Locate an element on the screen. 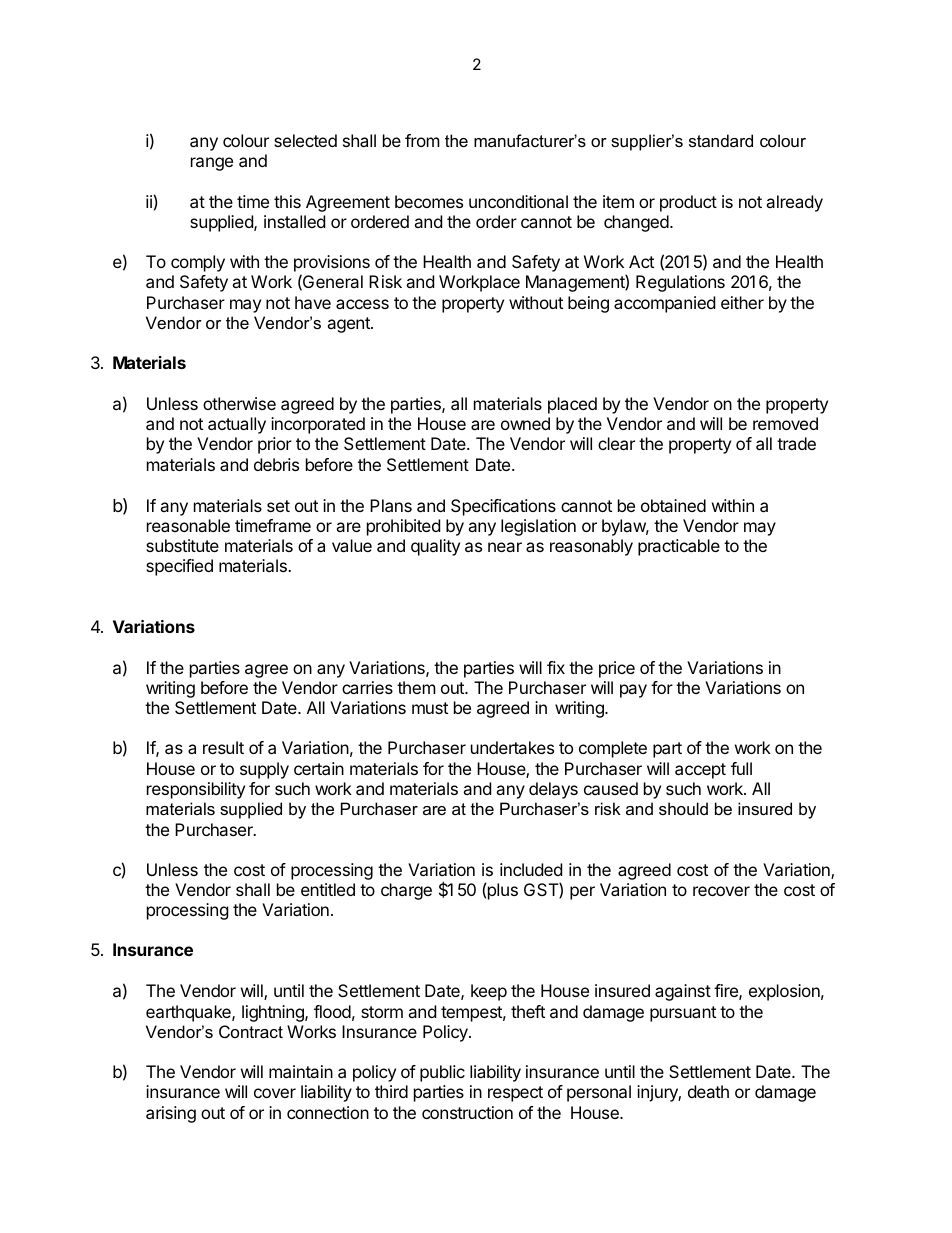  otherwise is located at coordinates (239, 403).
